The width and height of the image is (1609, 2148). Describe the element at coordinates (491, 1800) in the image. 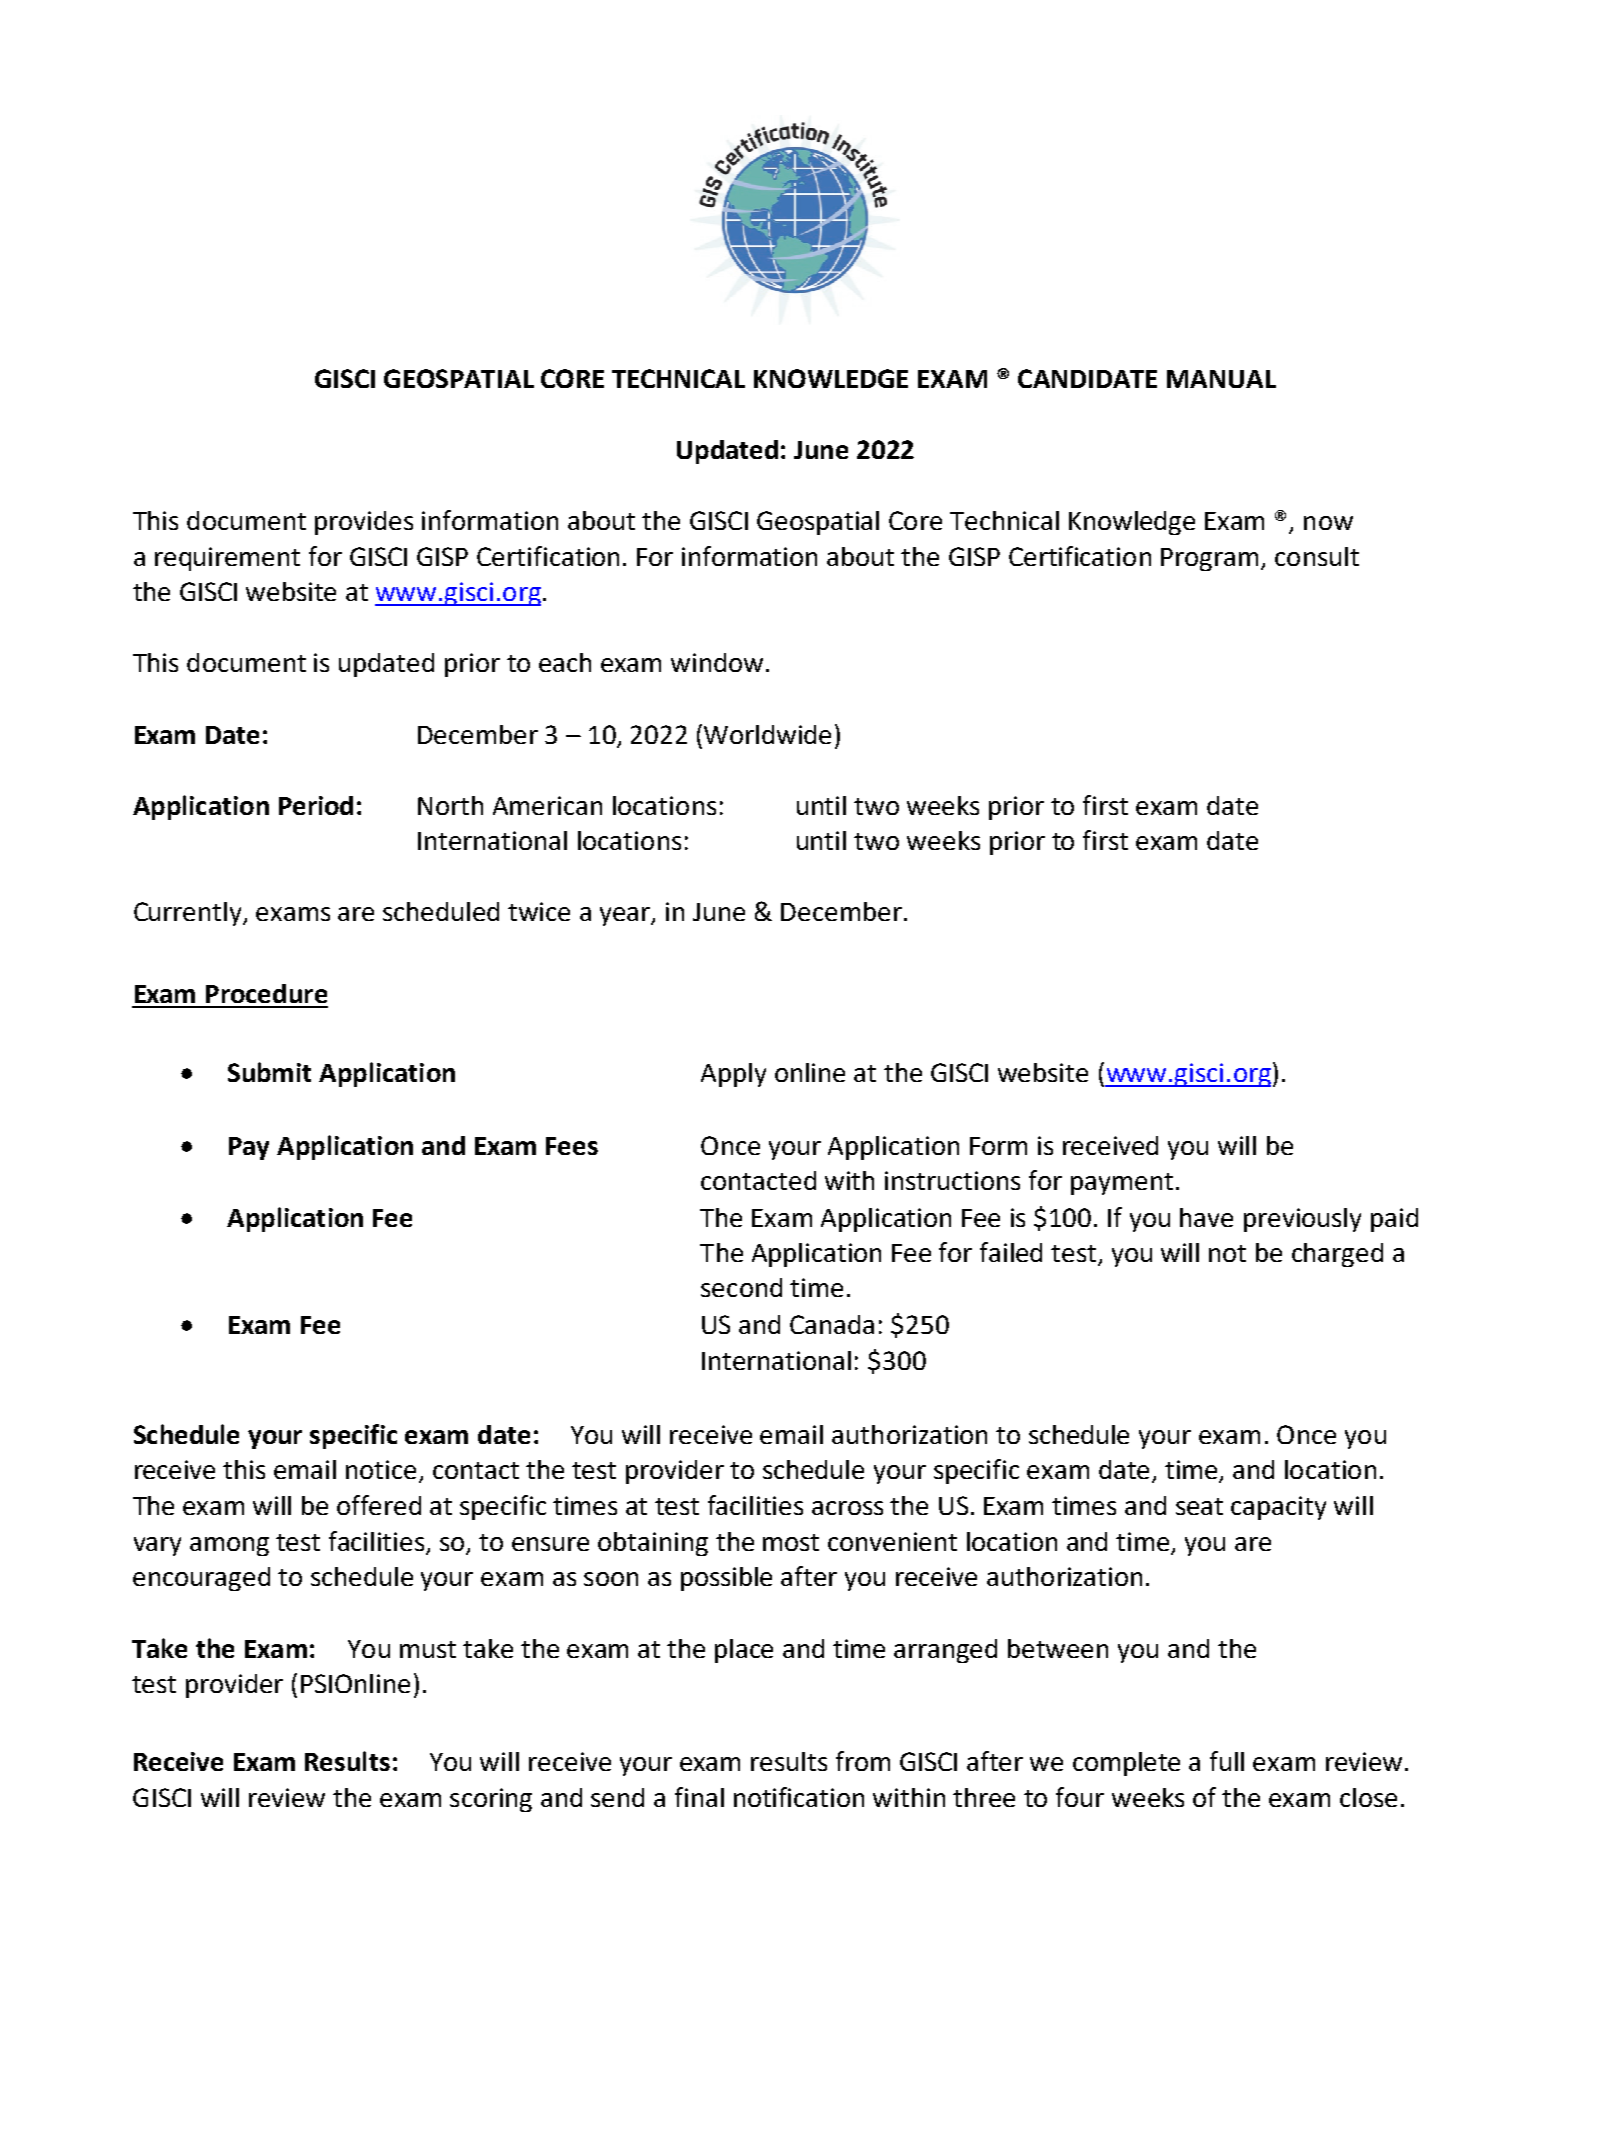

I see `scoring` at that location.
